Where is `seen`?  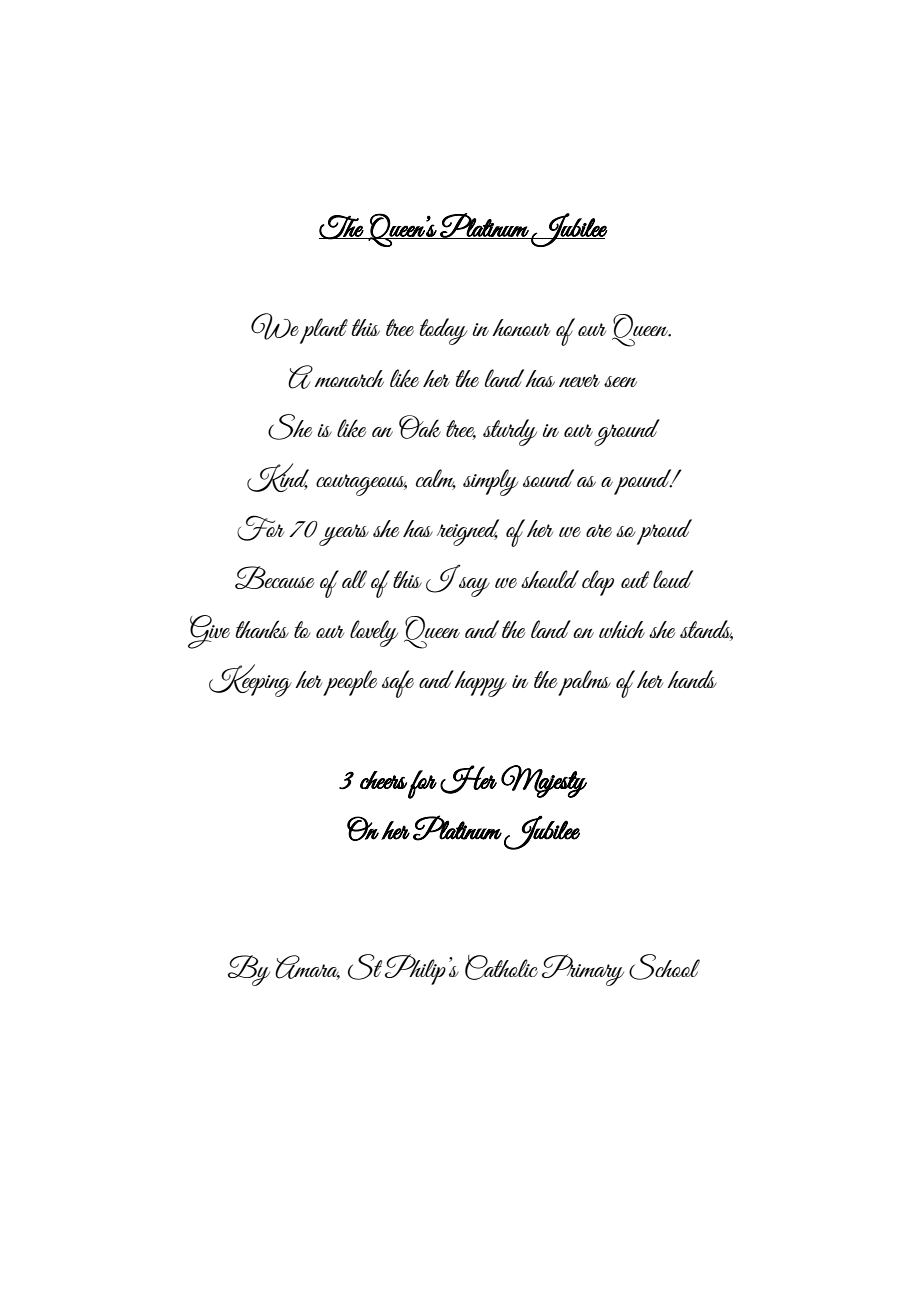 seen is located at coordinates (620, 381).
